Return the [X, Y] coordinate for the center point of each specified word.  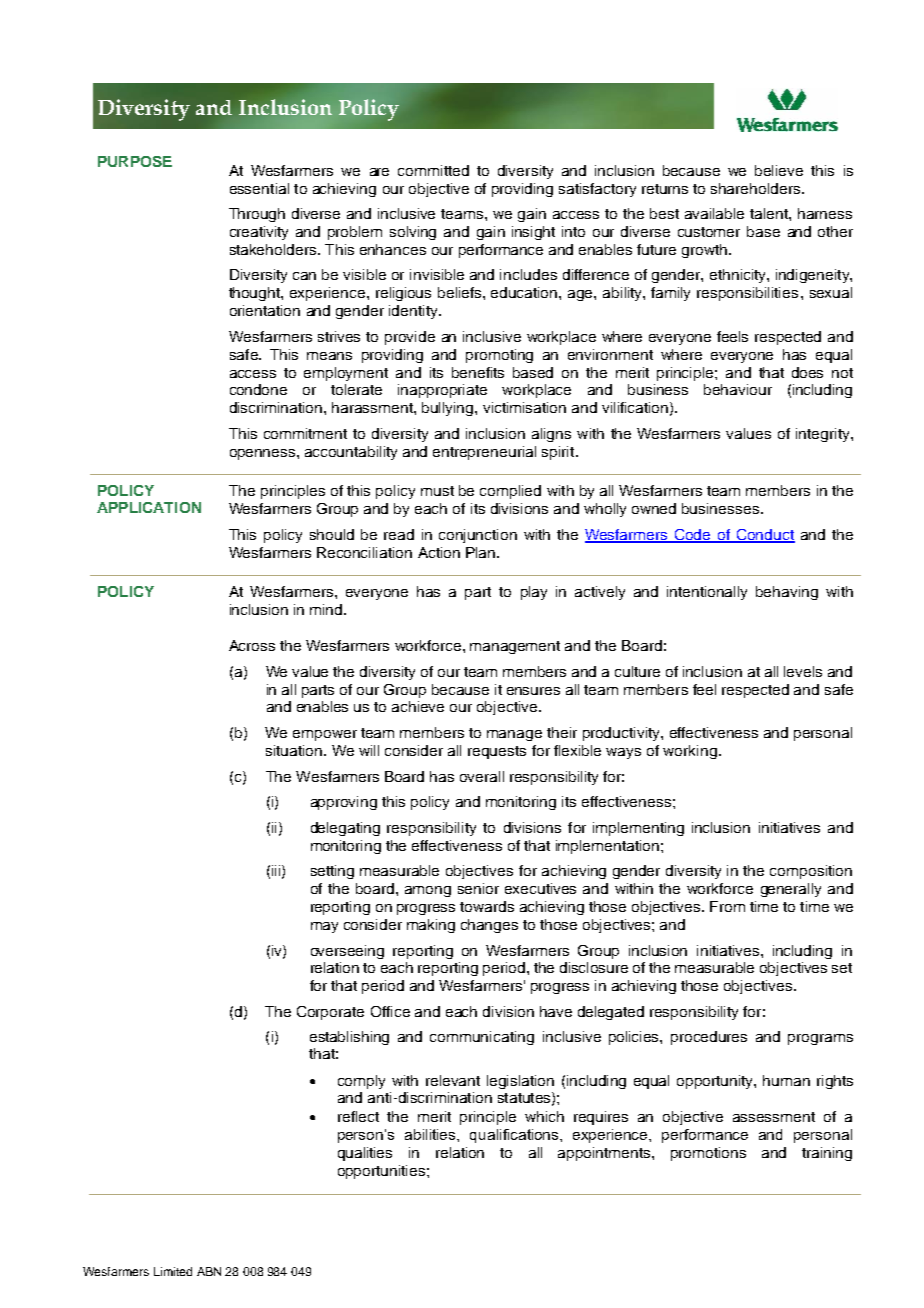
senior [478, 888]
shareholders [757, 188]
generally [791, 890]
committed [433, 170]
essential [259, 188]
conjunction [478, 536]
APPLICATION [149, 507]
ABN [209, 1271]
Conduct [765, 536]
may [324, 927]
